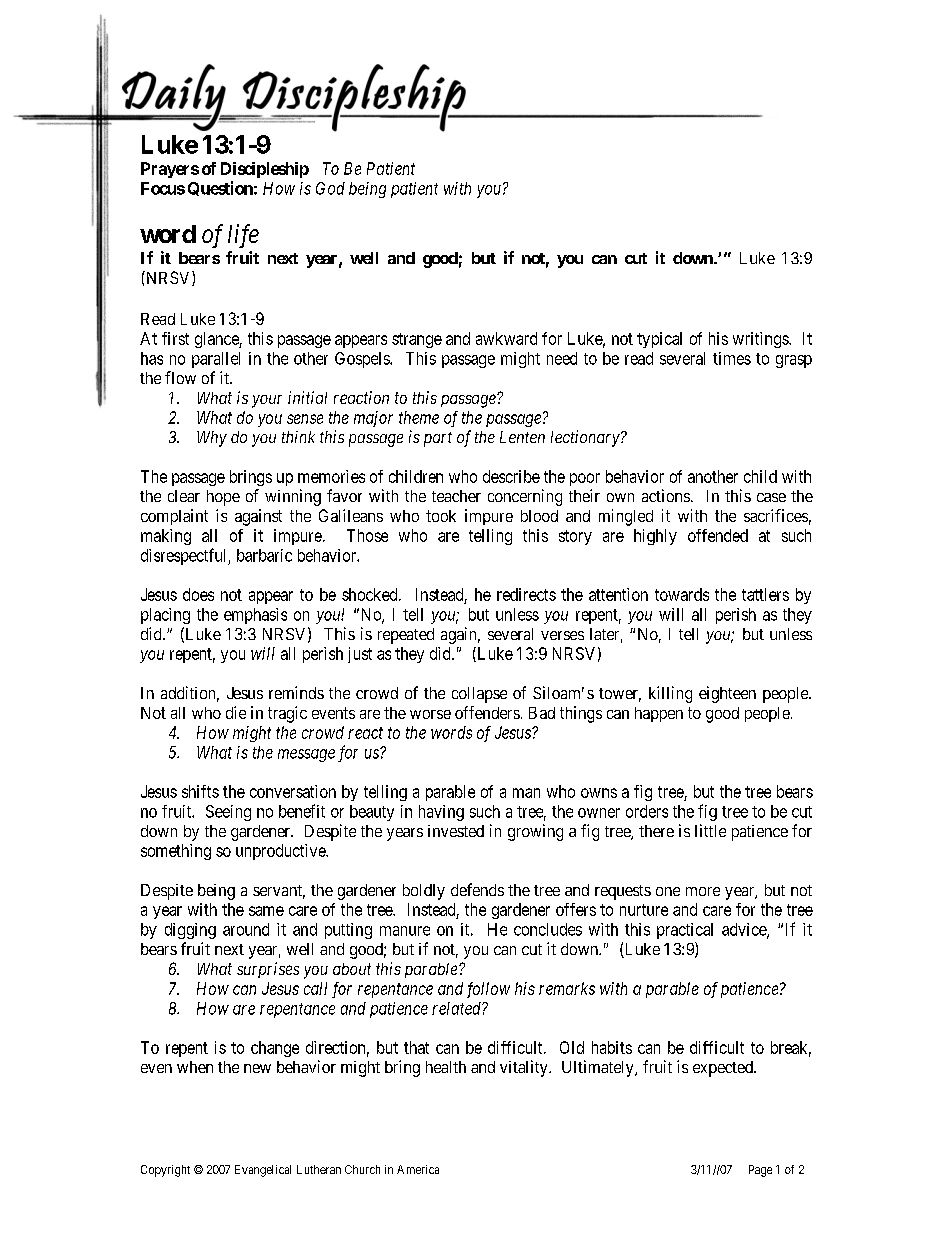 The height and width of the screenshot is (1233, 952). I want to click on little, so click(710, 830).
